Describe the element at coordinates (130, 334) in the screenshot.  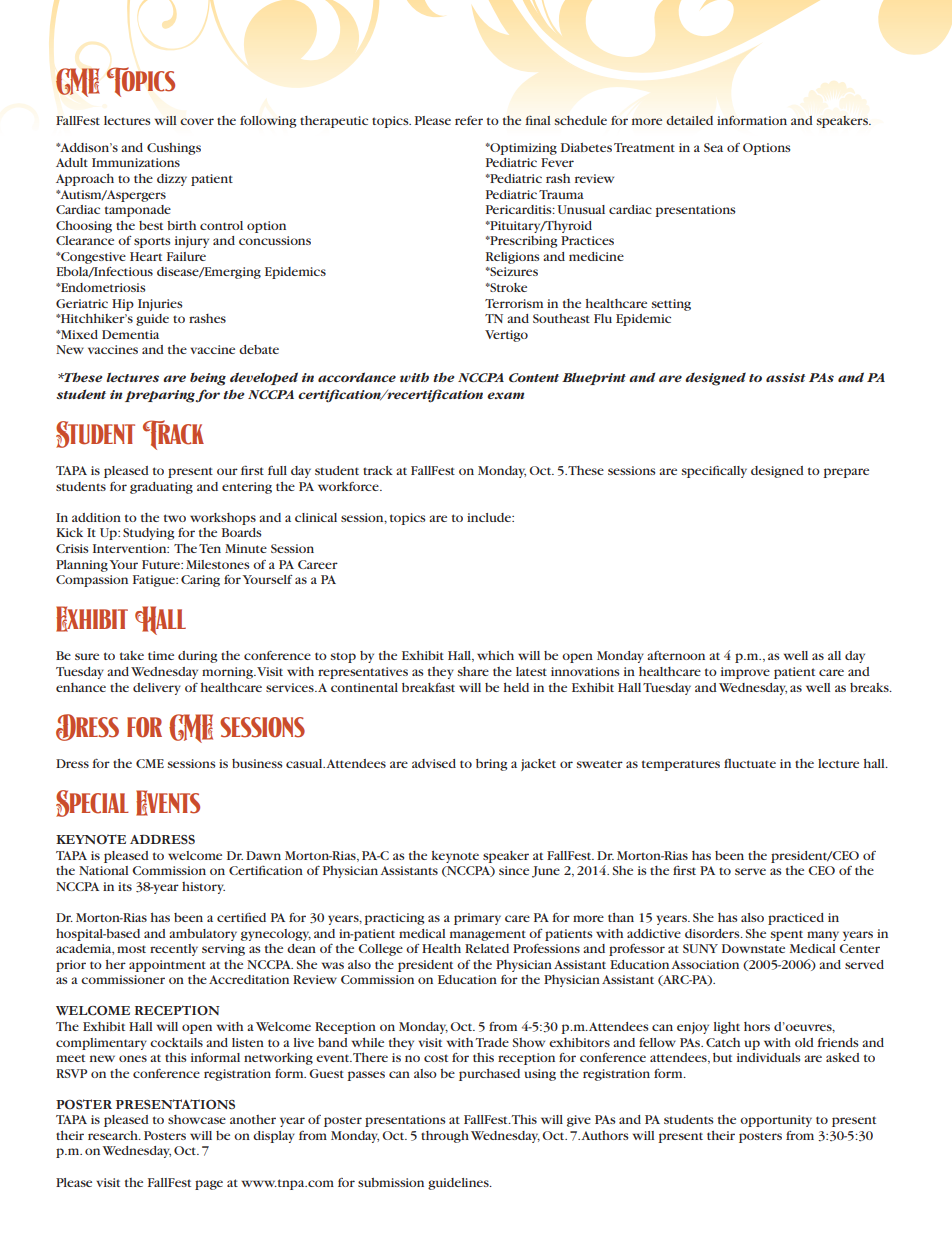
I see `Dementia` at that location.
